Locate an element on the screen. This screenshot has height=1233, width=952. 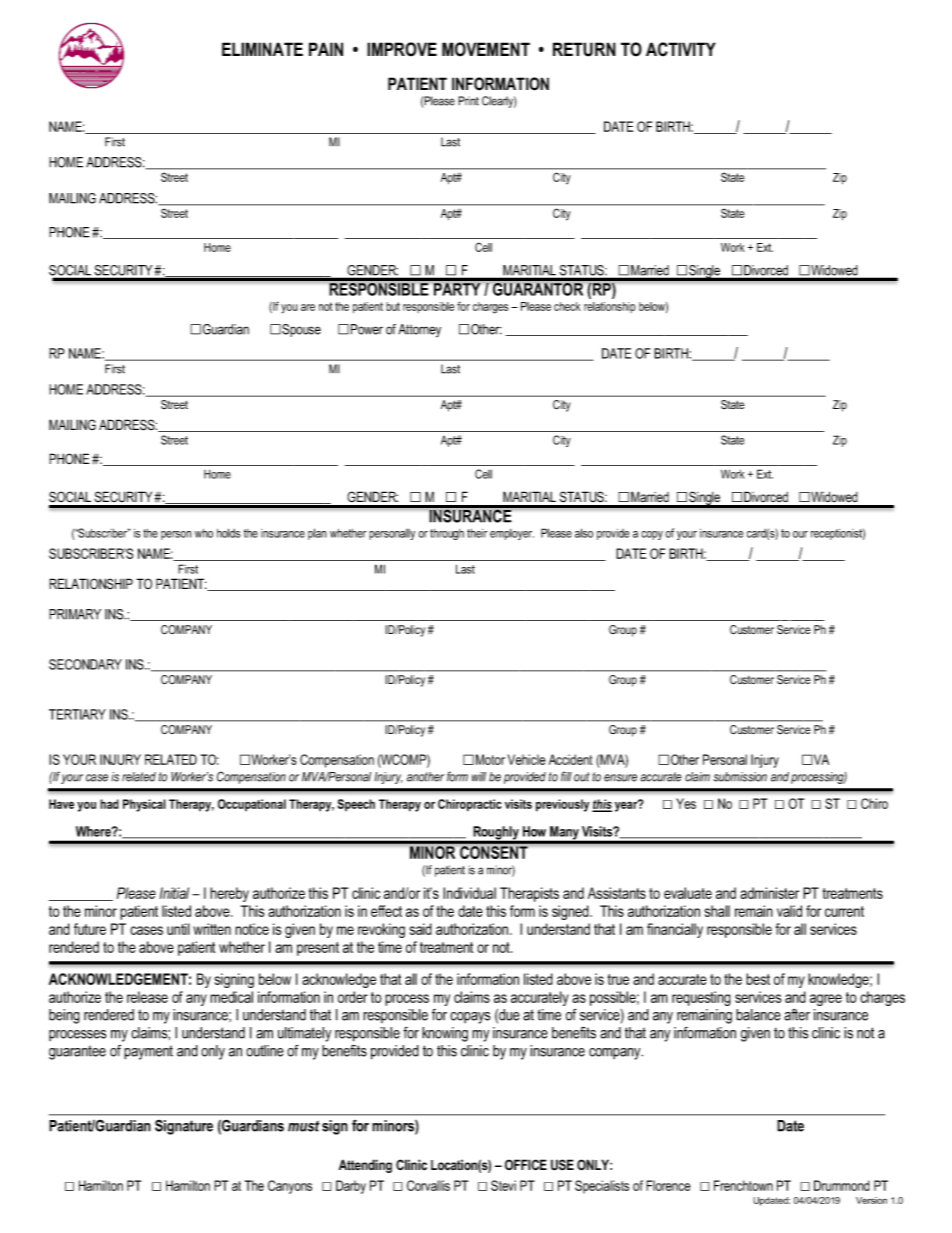
copy is located at coordinates (652, 535).
